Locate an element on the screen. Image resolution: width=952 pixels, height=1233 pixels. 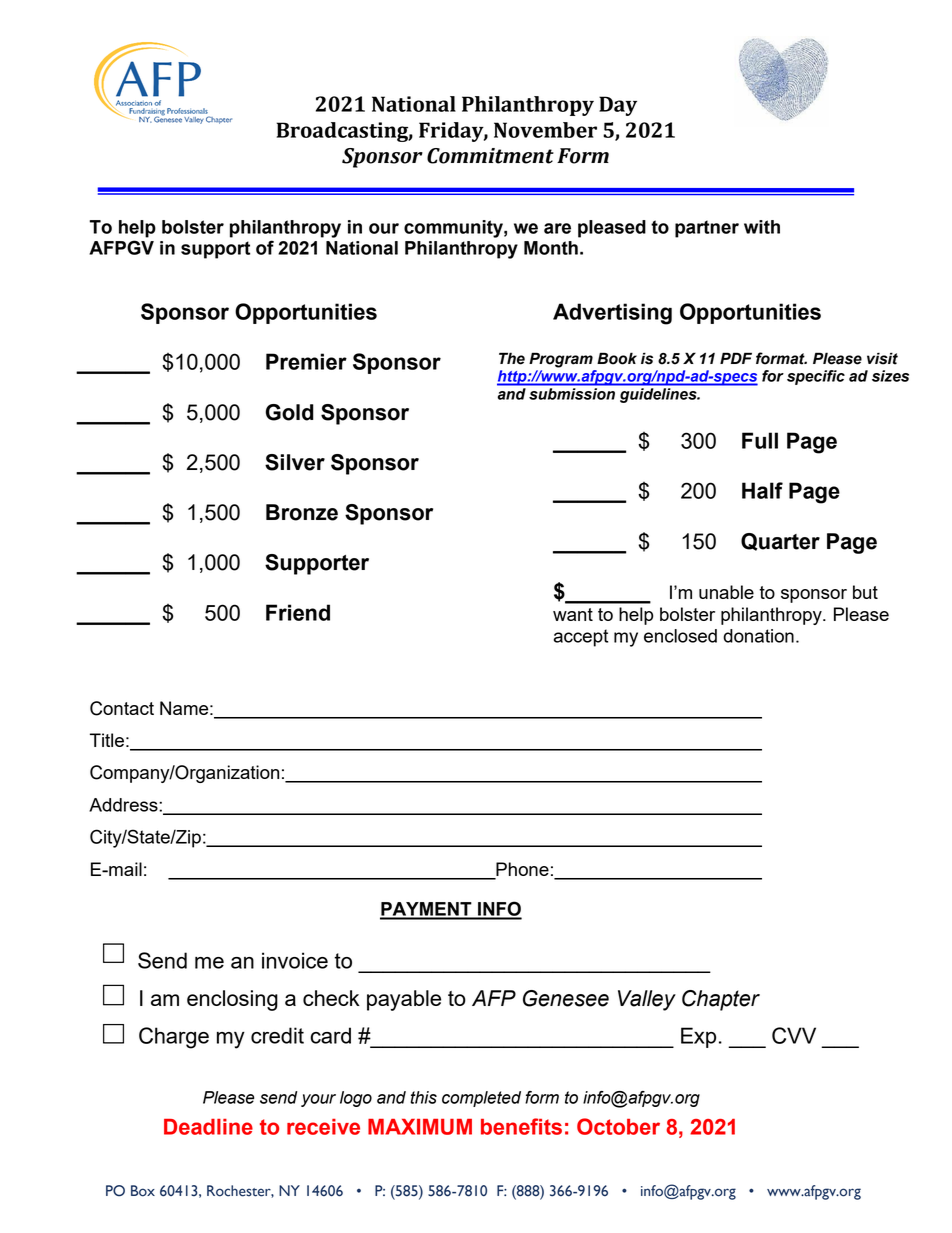
accept is located at coordinates (581, 638).
